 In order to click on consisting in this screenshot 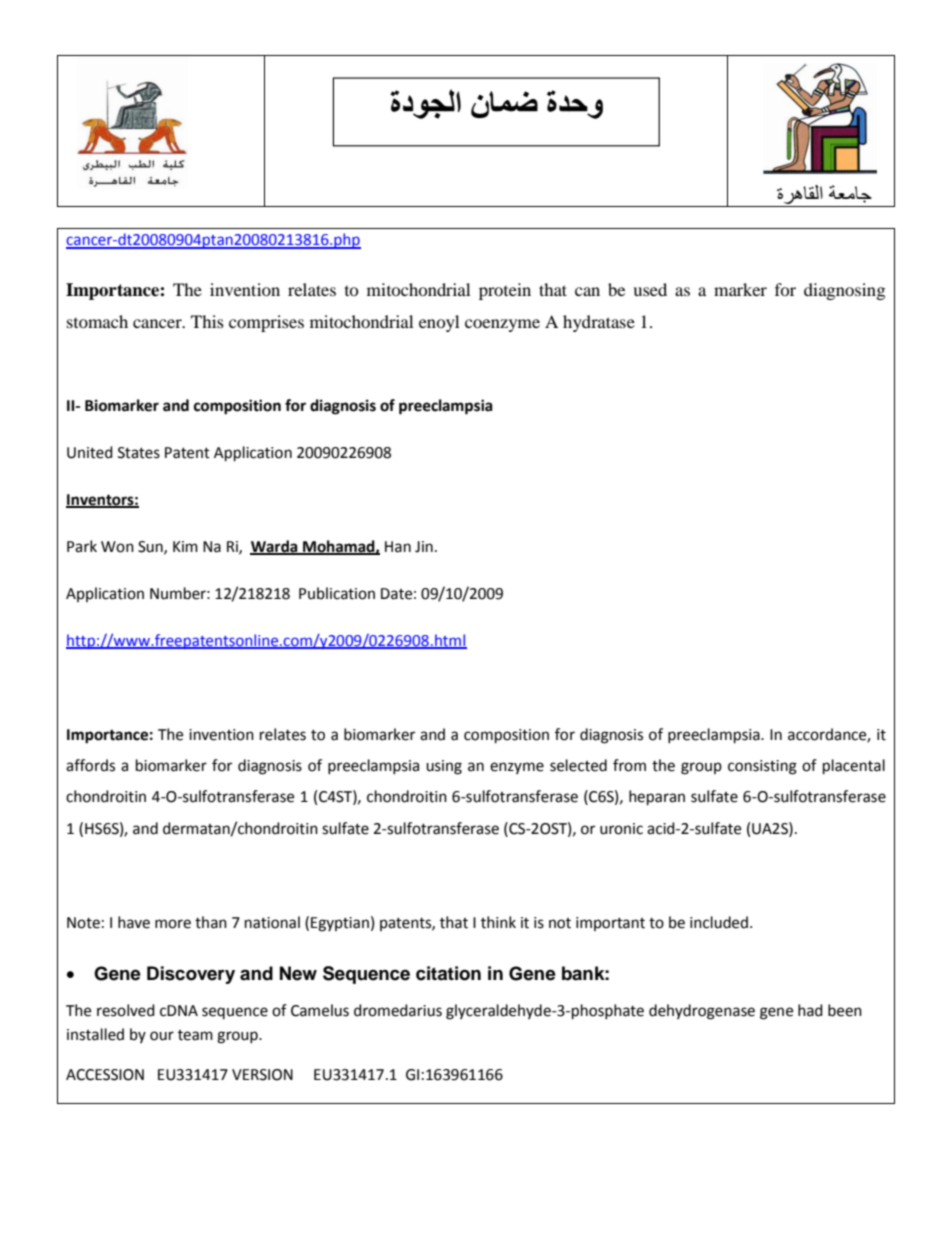, I will do `click(762, 767)`.
